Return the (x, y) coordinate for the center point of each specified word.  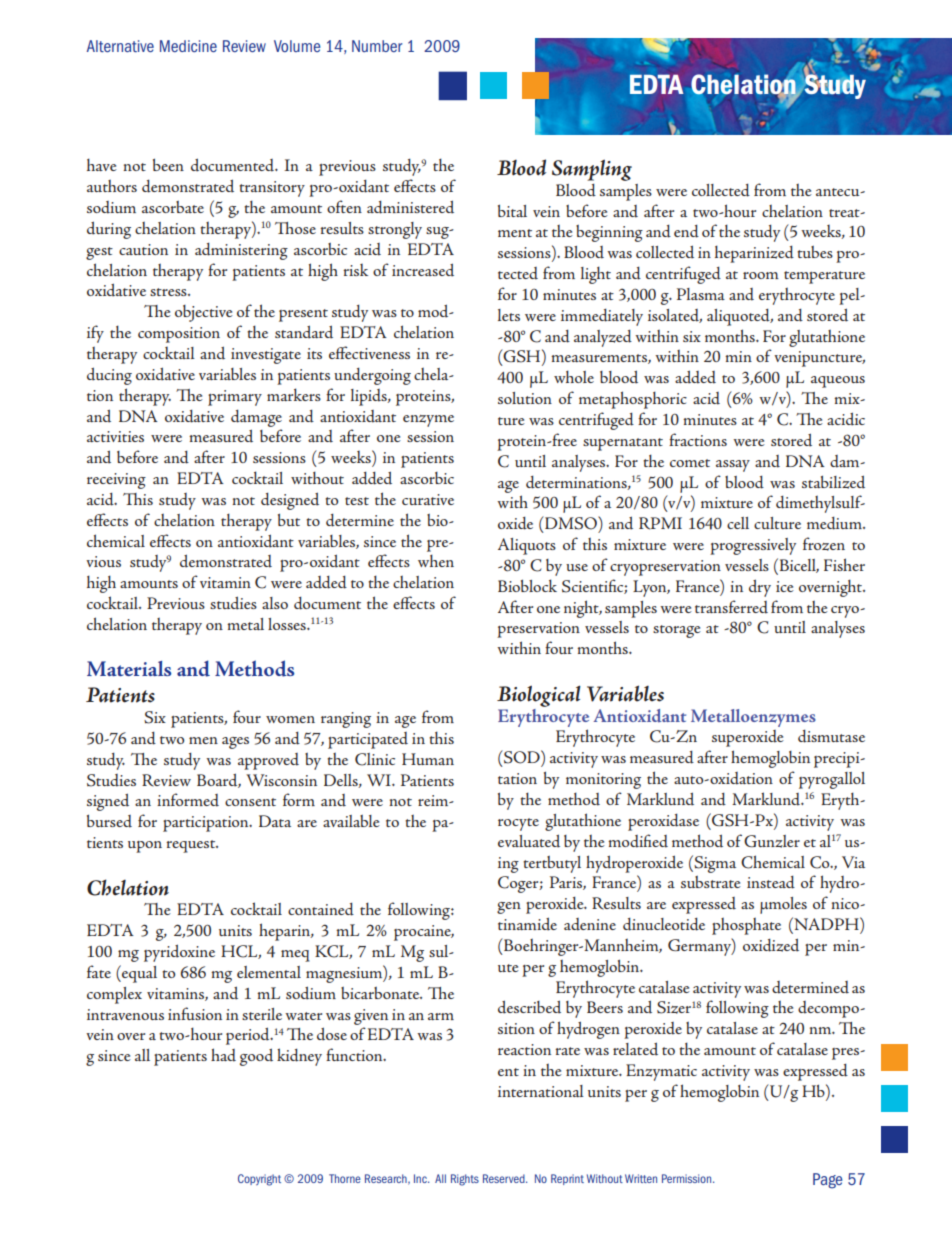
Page (827, 1181)
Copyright (259, 1180)
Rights (465, 1180)
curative (428, 499)
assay (733, 466)
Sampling (592, 170)
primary (235, 398)
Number (377, 46)
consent (250, 802)
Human (428, 759)
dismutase (831, 736)
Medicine (188, 46)
